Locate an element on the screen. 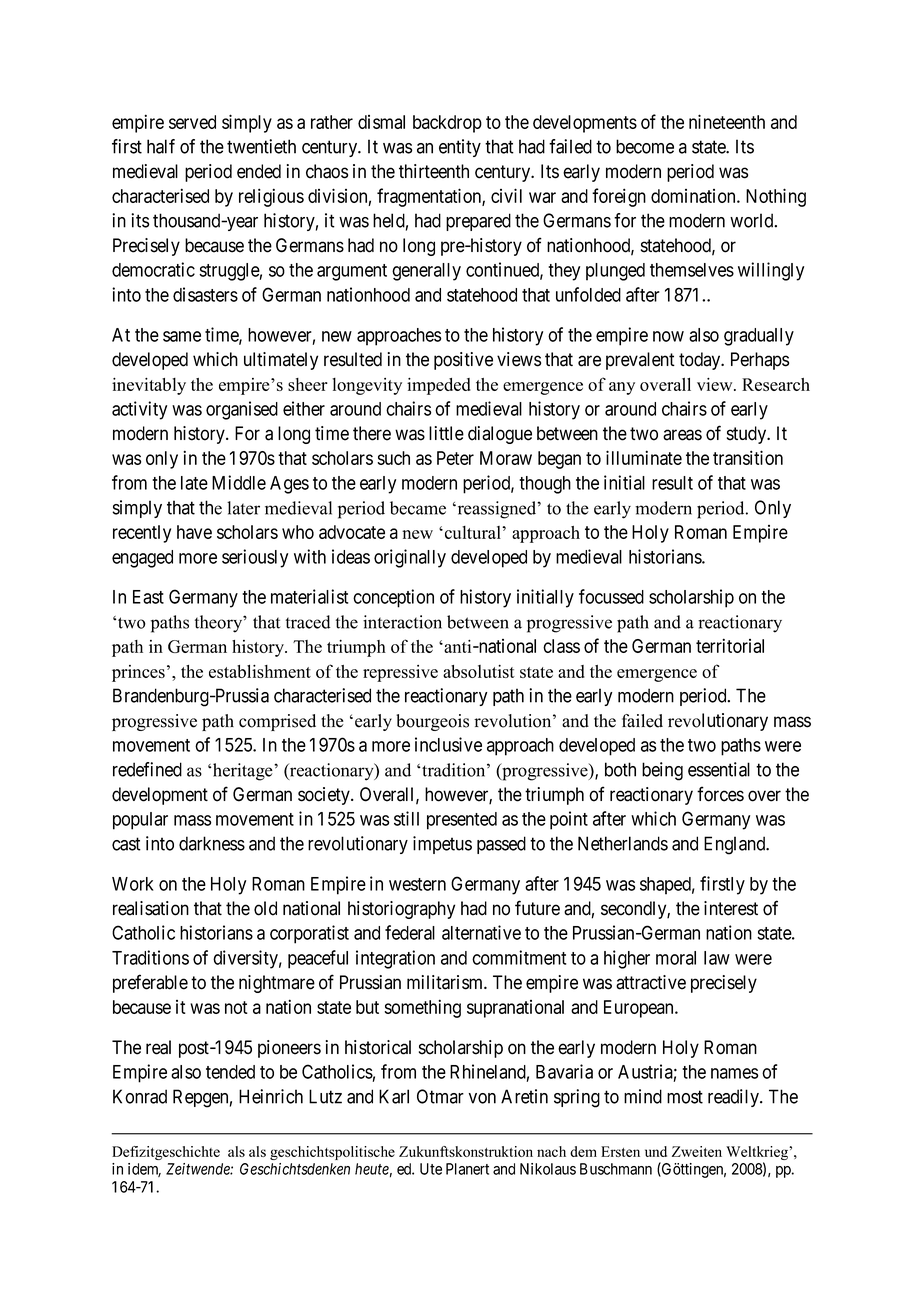  entity is located at coordinates (460, 148).
